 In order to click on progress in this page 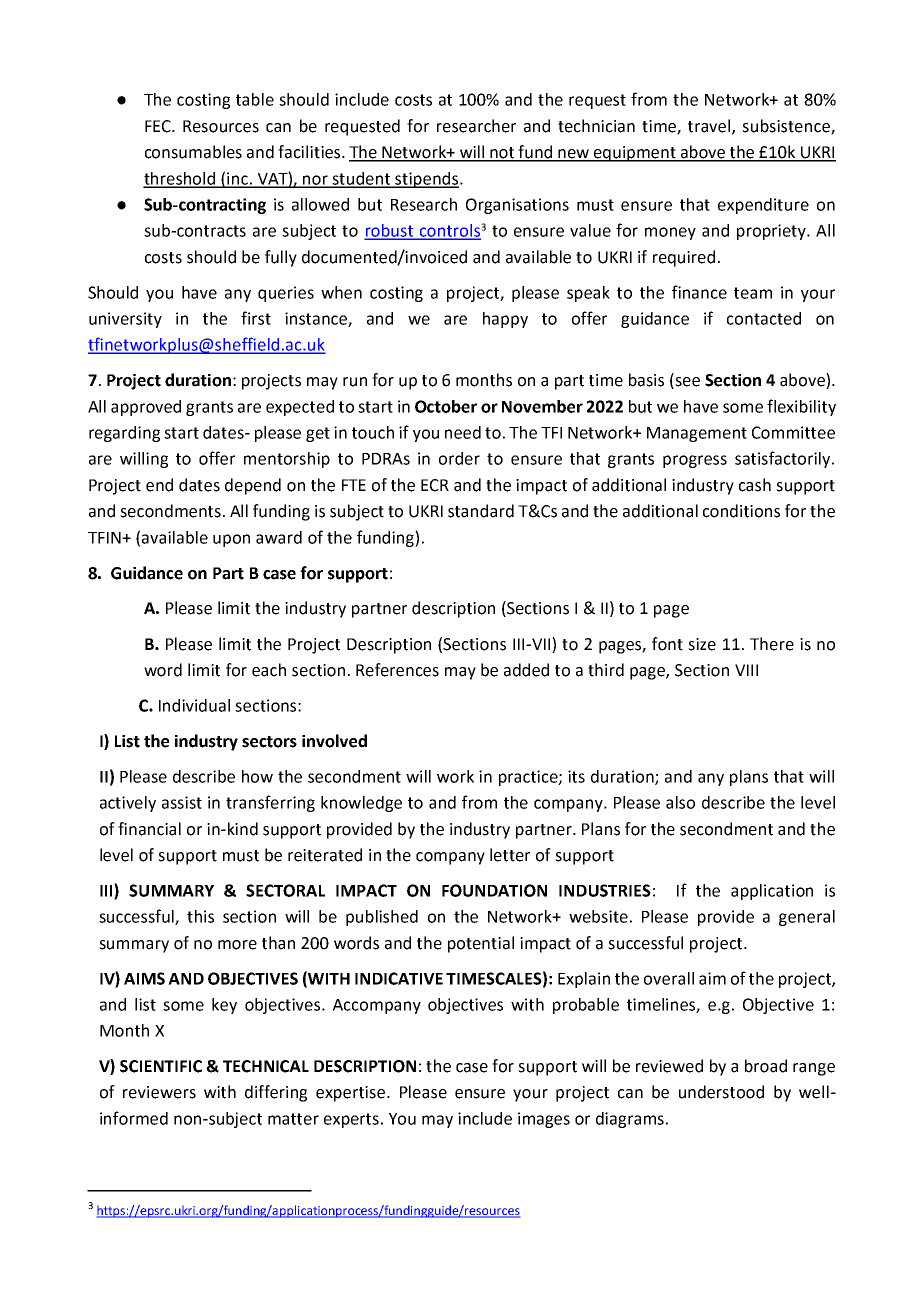, I will do `click(695, 461)`.
